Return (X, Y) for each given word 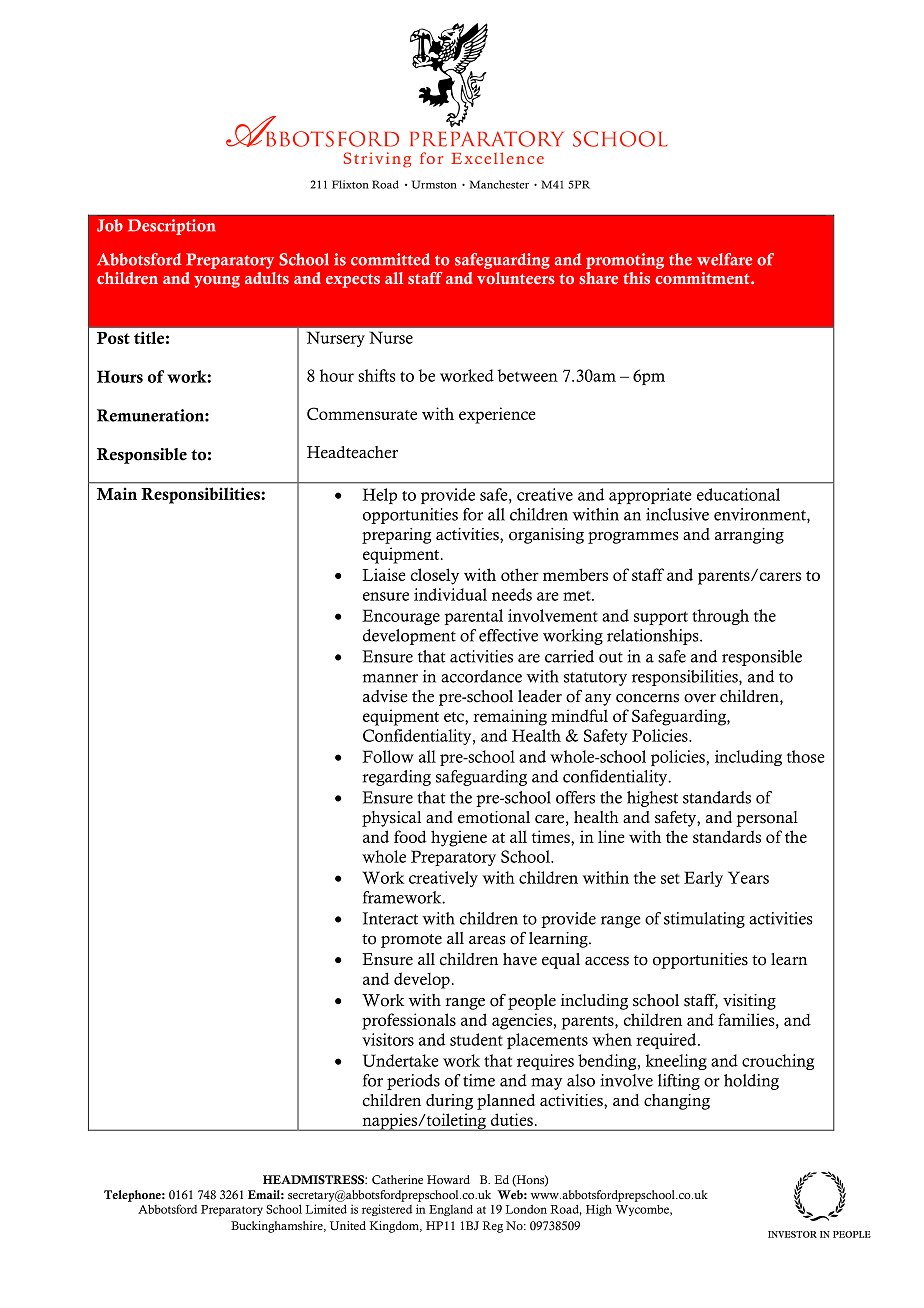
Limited (326, 1209)
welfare (724, 259)
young (217, 282)
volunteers (516, 278)
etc (455, 717)
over (700, 698)
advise (385, 696)
